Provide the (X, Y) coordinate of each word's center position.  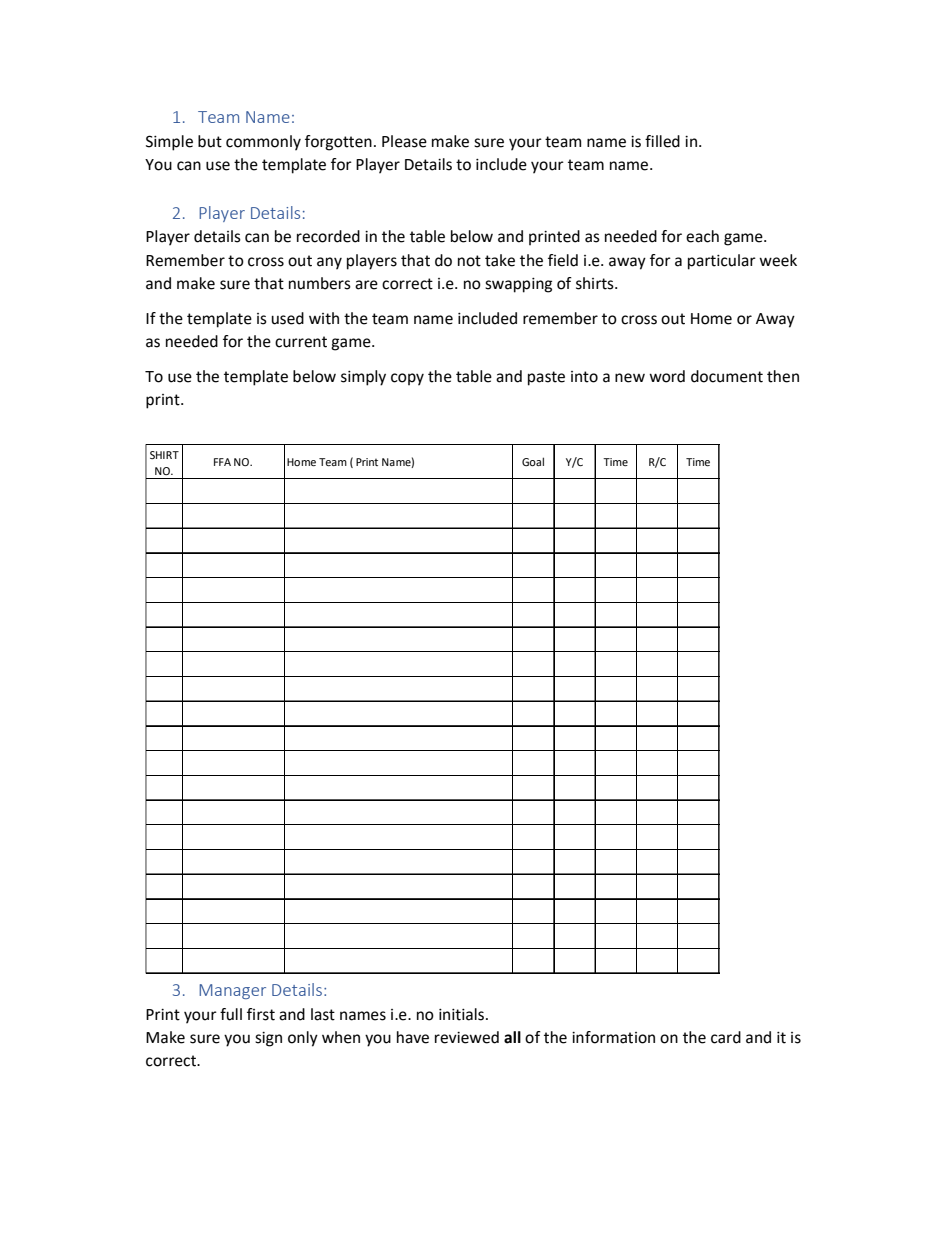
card (726, 1037)
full (231, 1014)
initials (461, 1014)
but (210, 141)
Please (404, 141)
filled (662, 141)
